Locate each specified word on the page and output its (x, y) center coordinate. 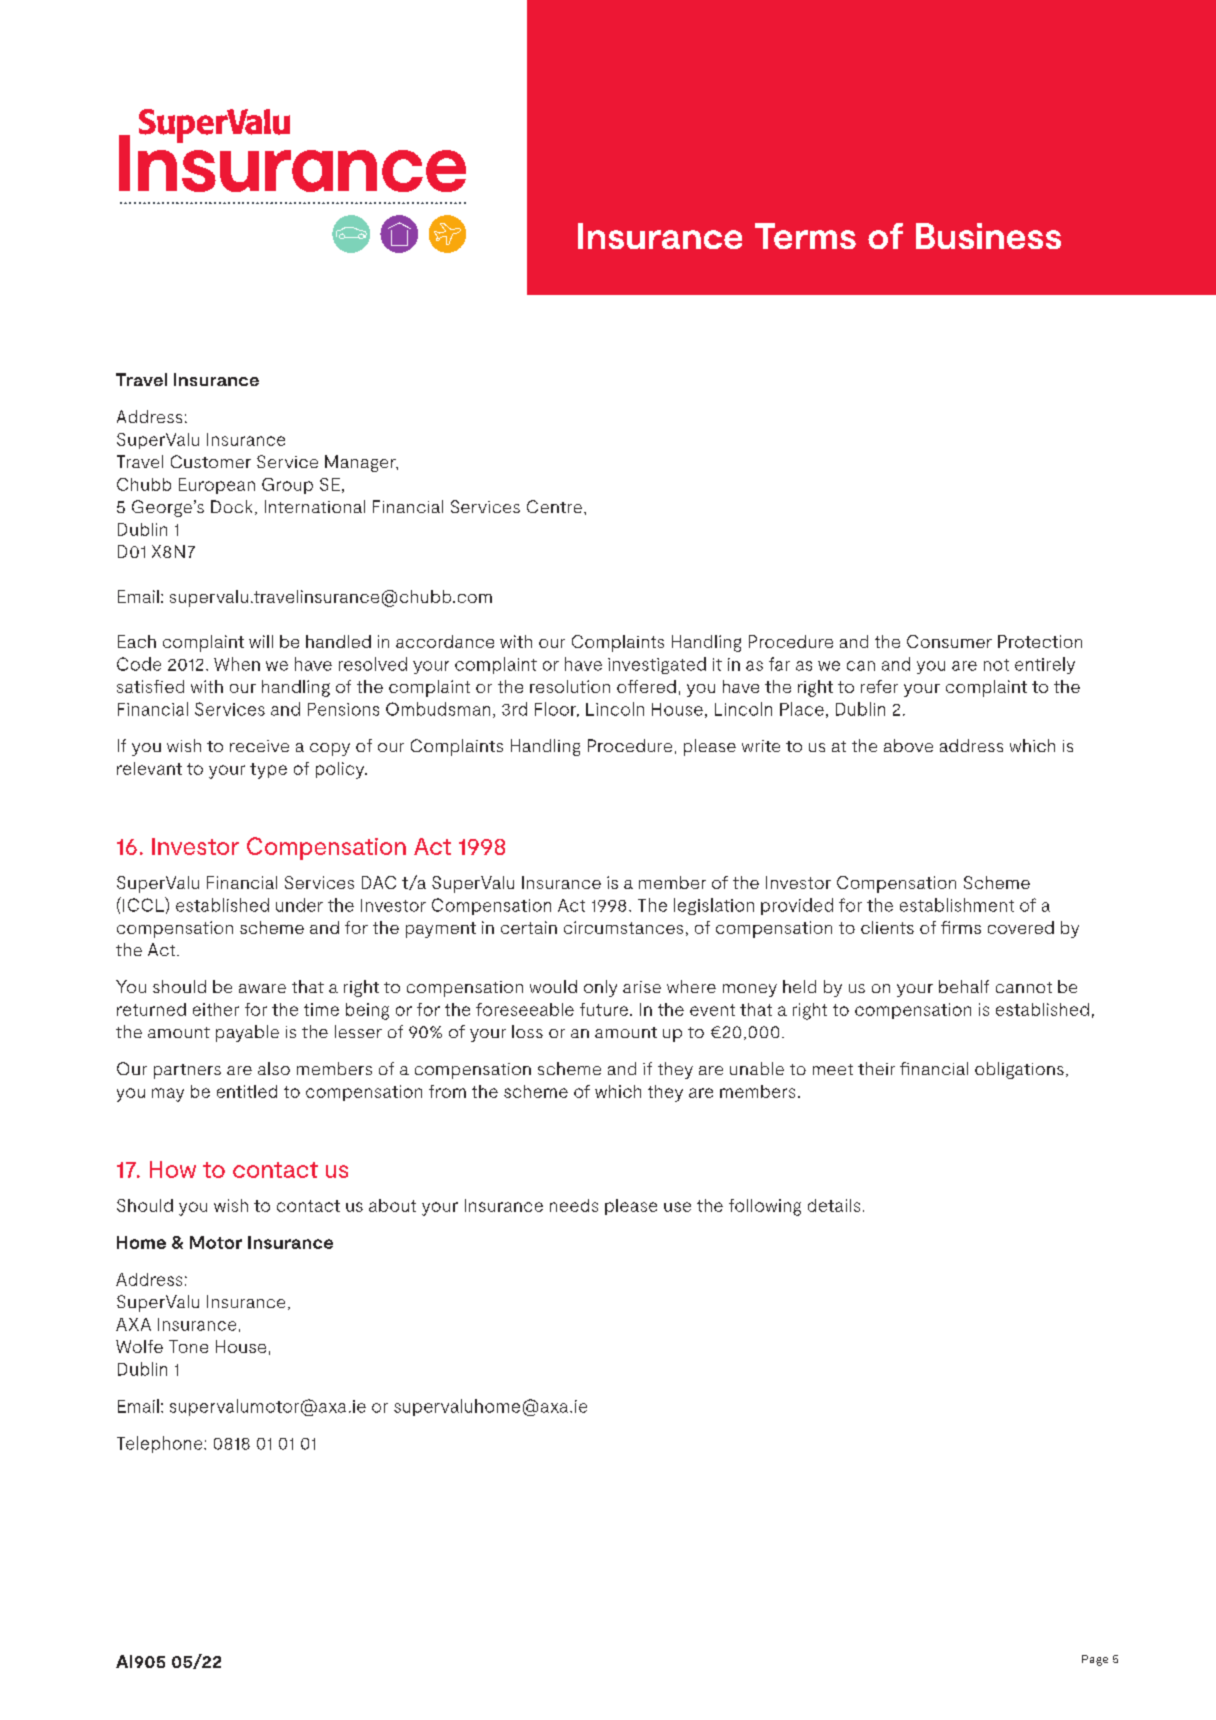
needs (574, 1205)
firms (961, 927)
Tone (188, 1346)
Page (1095, 1660)
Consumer (949, 641)
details (834, 1205)
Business (988, 236)
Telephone (161, 1444)
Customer (211, 461)
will (261, 641)
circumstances (623, 927)
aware (262, 988)
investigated (657, 665)
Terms (805, 236)
